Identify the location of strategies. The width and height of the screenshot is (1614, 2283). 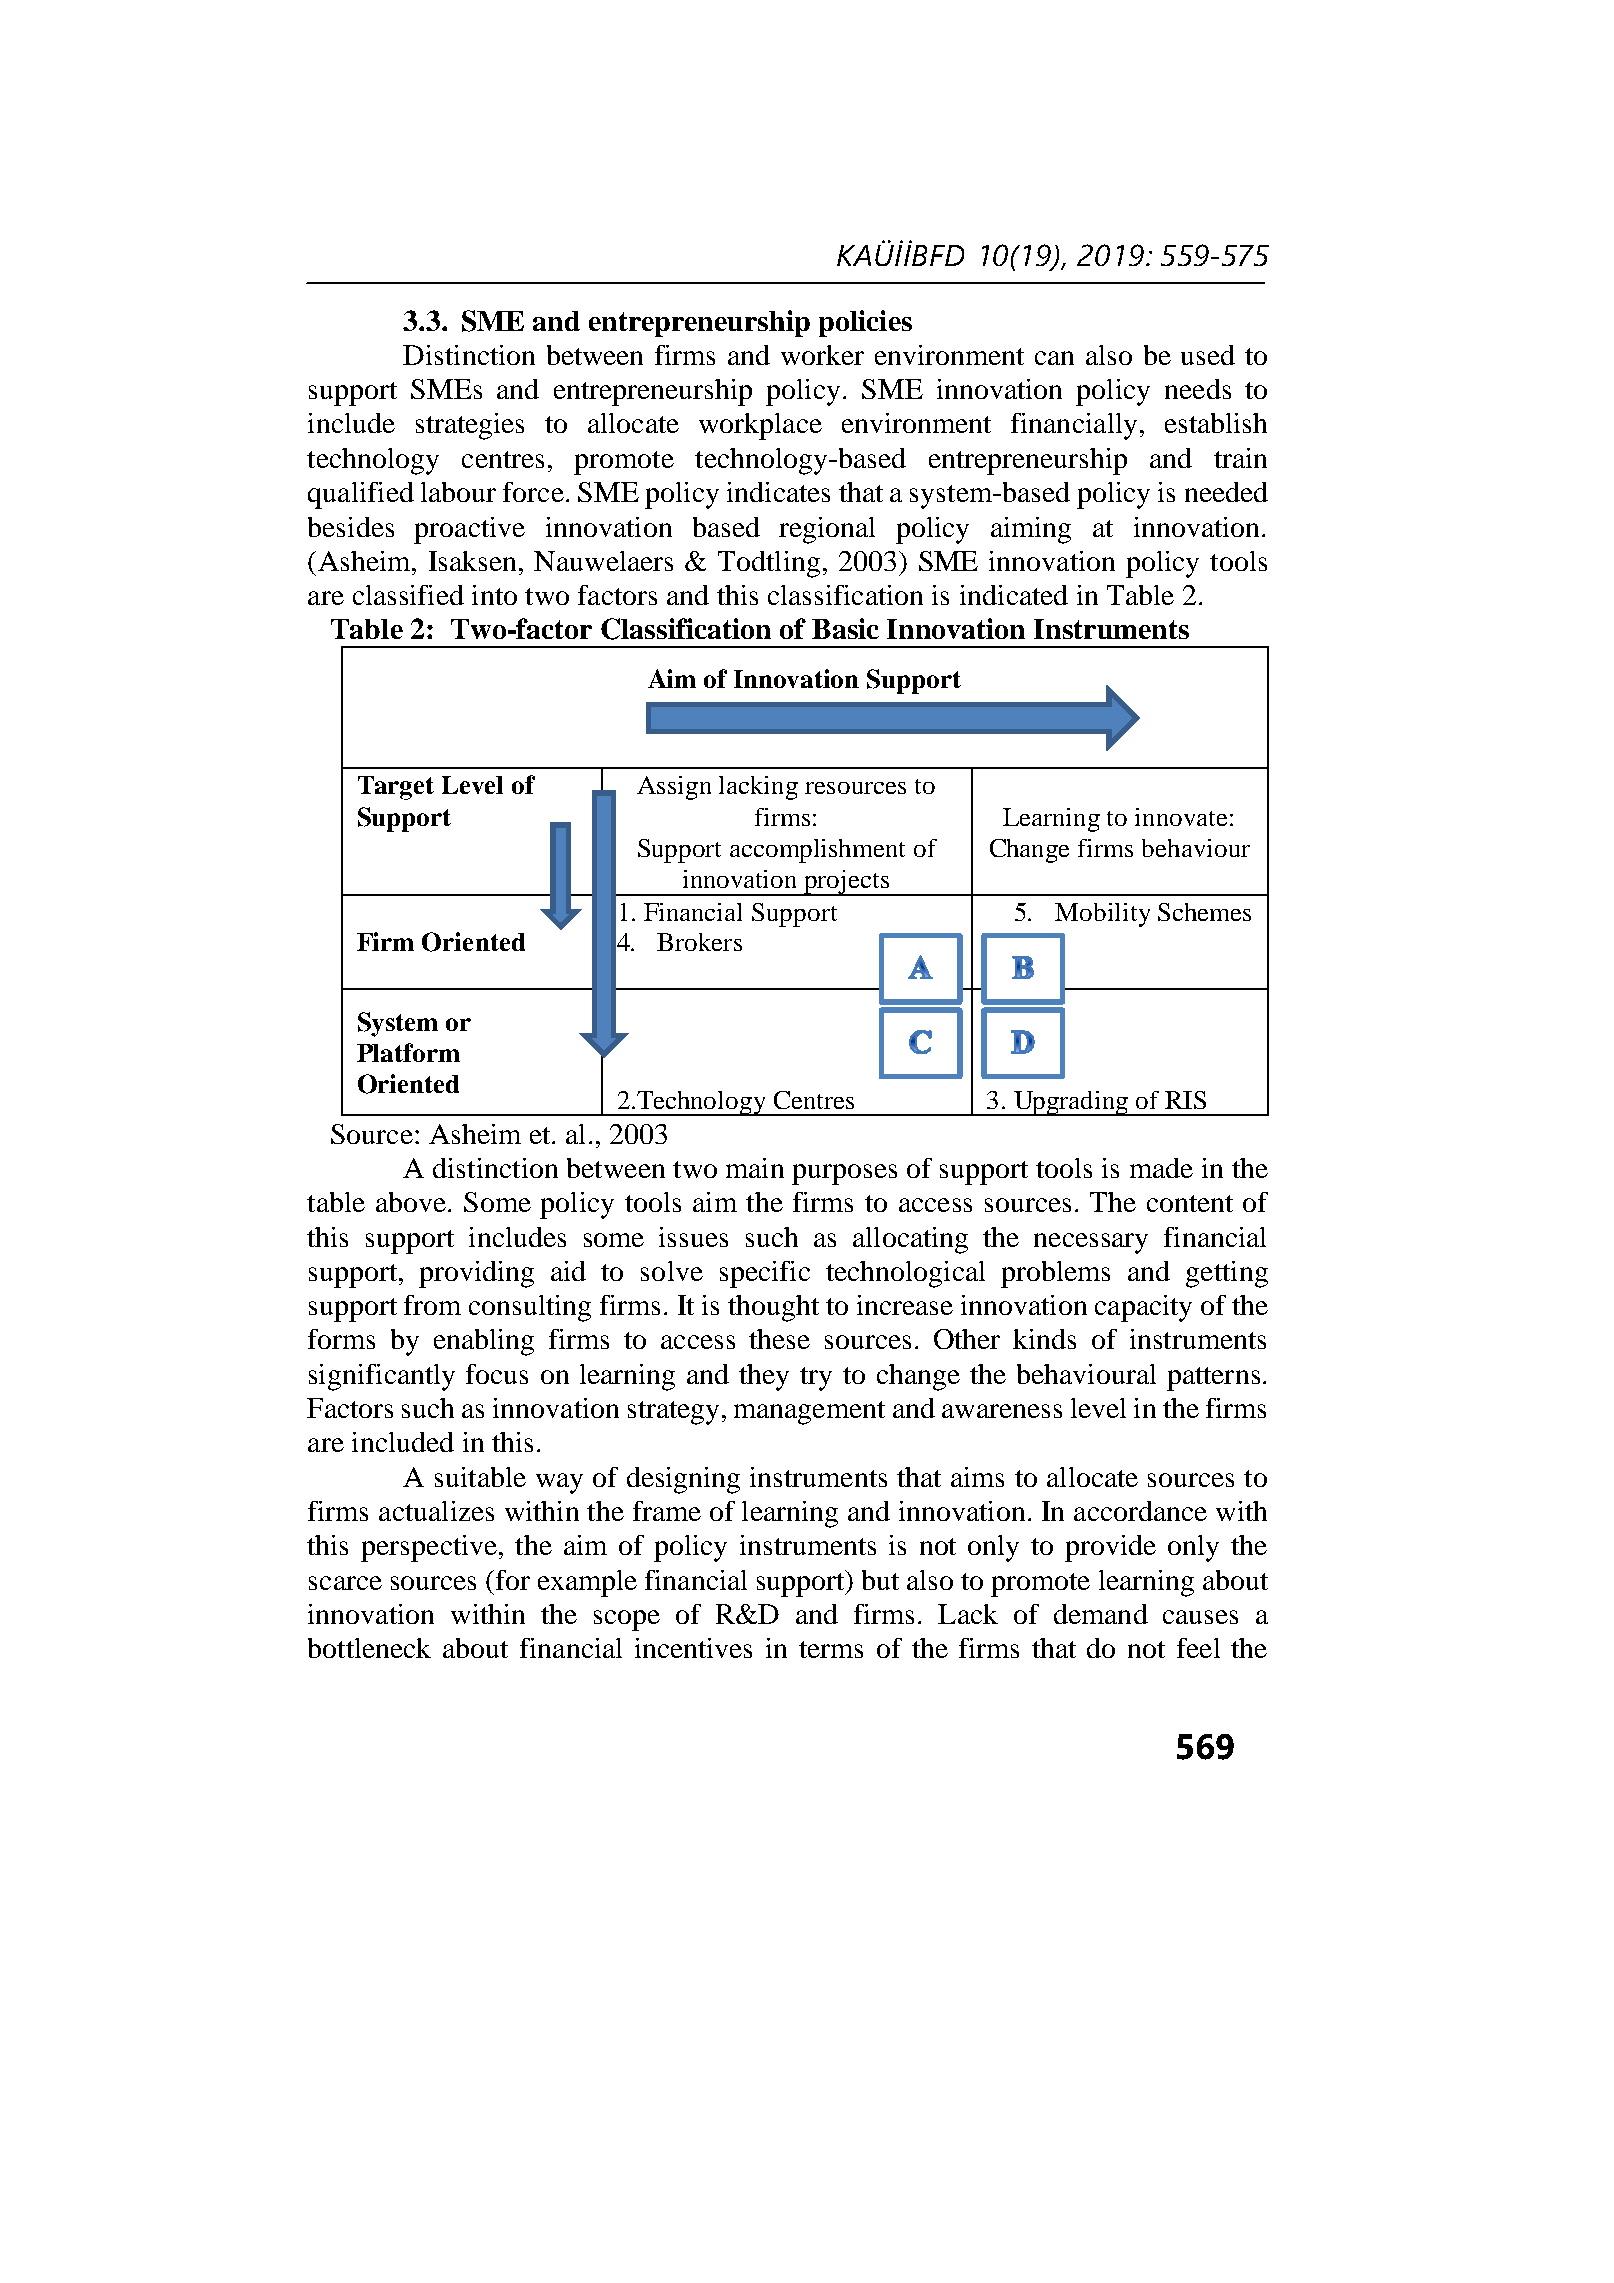
(470, 426).
